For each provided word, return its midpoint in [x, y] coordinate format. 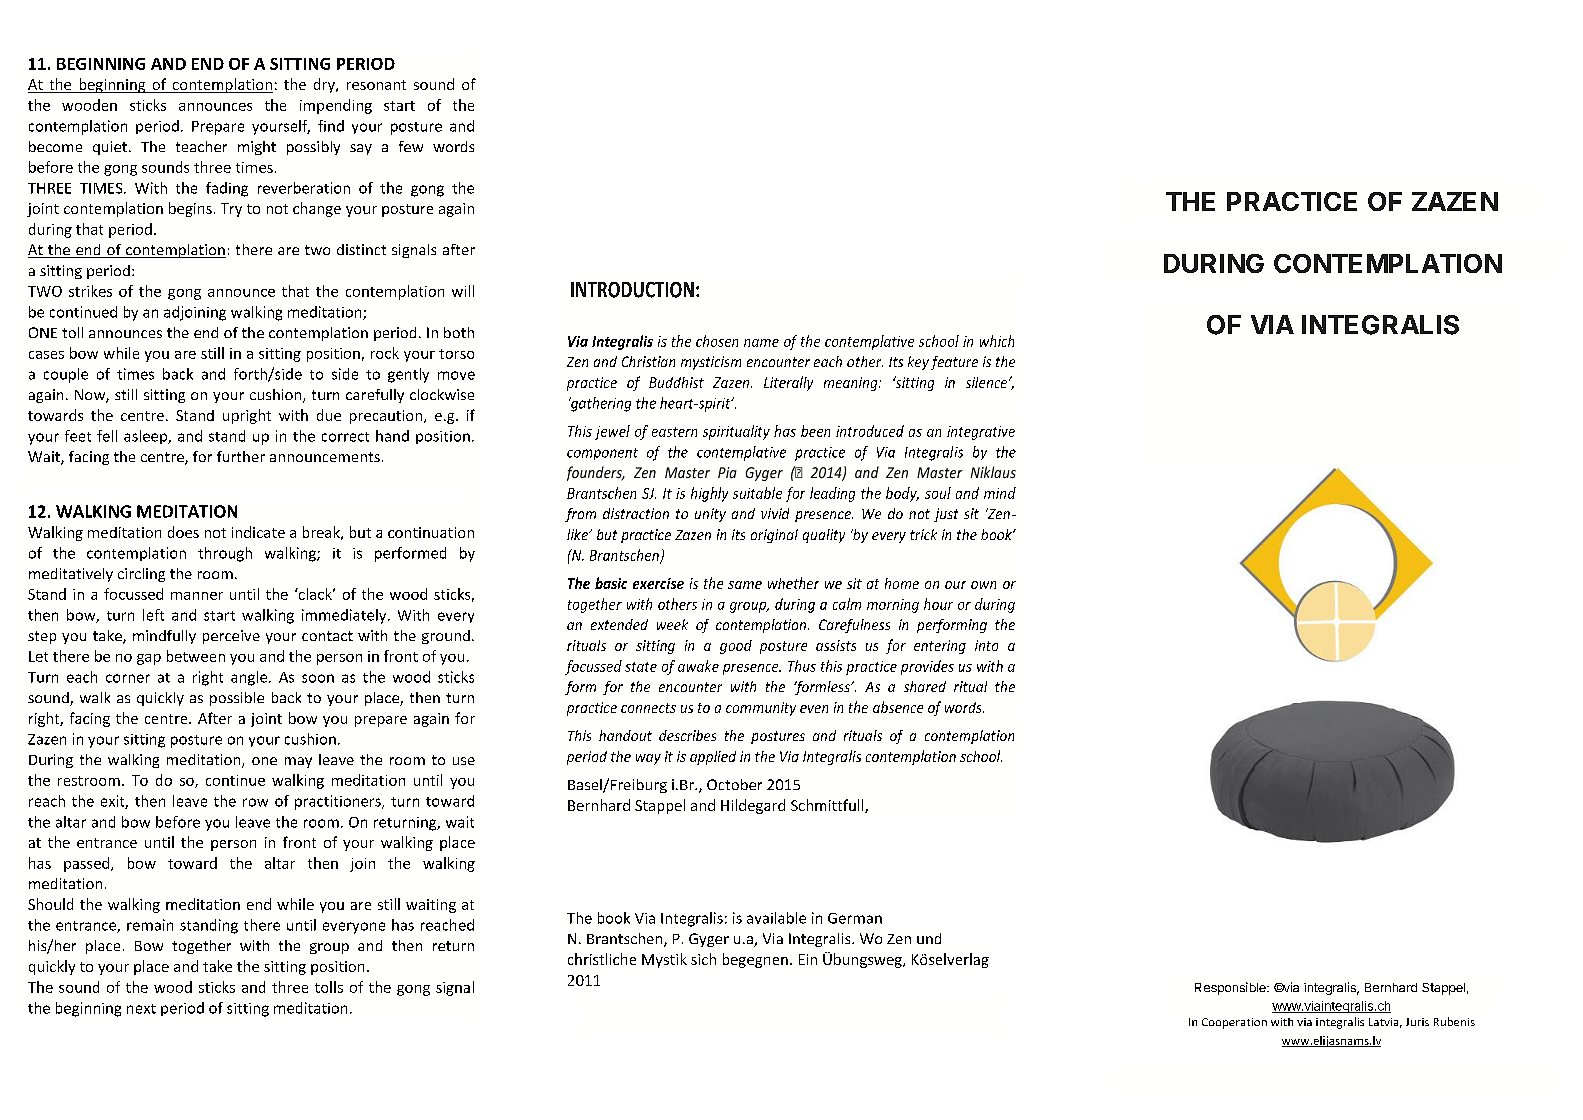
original [774, 536]
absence [898, 707]
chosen [717, 341]
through [225, 554]
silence [988, 382]
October [734, 784]
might [257, 148]
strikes [90, 291]
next [141, 1009]
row [255, 802]
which [997, 341]
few [411, 146]
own [983, 585]
